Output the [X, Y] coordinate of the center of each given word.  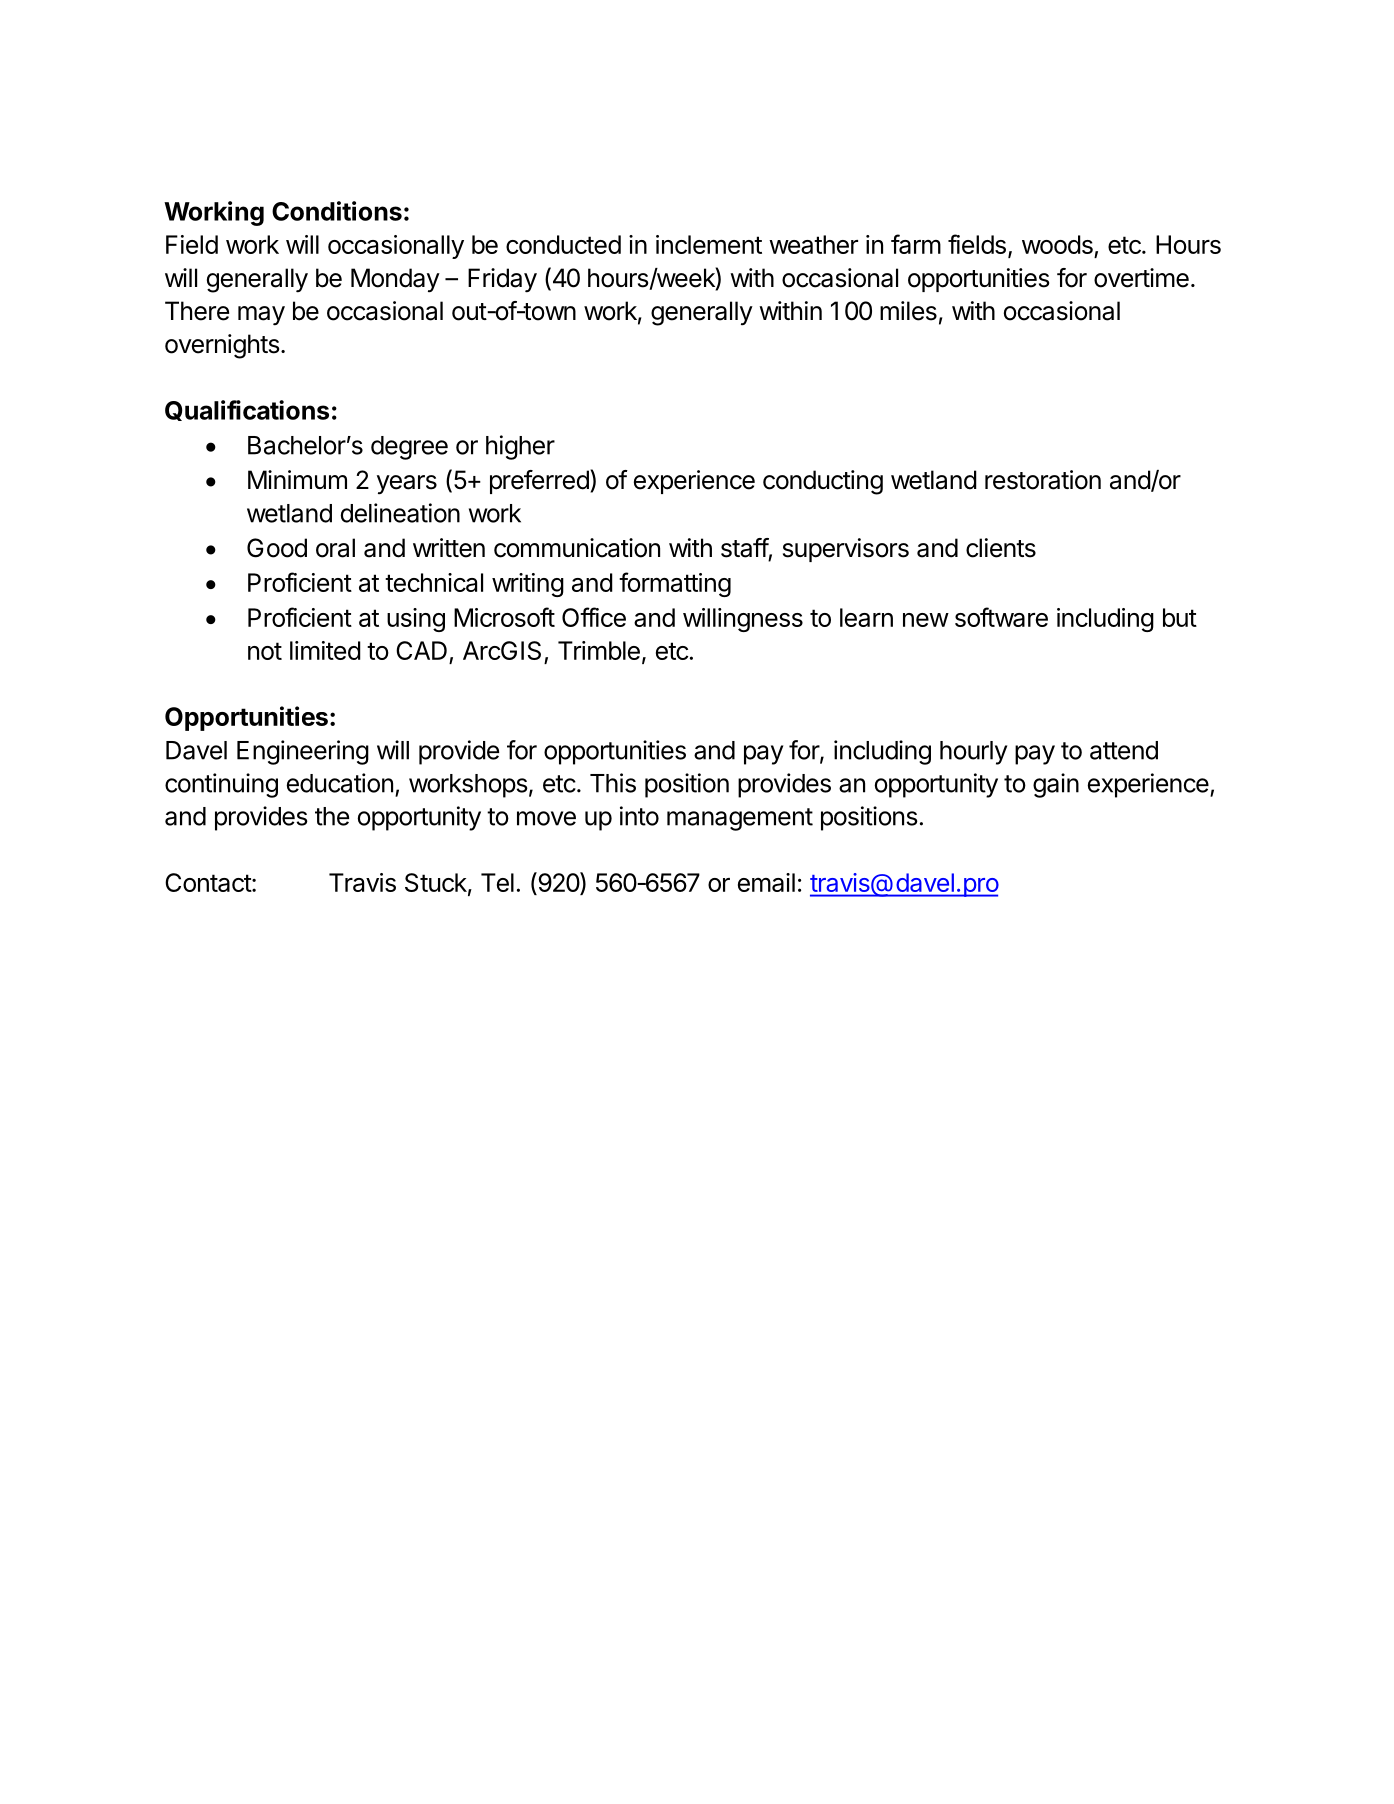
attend [1124, 750]
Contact [209, 882]
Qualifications [247, 410]
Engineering [303, 752]
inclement [709, 244]
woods [1057, 244]
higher [520, 447]
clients [1001, 548]
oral [335, 548]
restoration [1043, 480]
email [766, 882]
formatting [675, 584]
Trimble [599, 650]
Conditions [337, 211]
